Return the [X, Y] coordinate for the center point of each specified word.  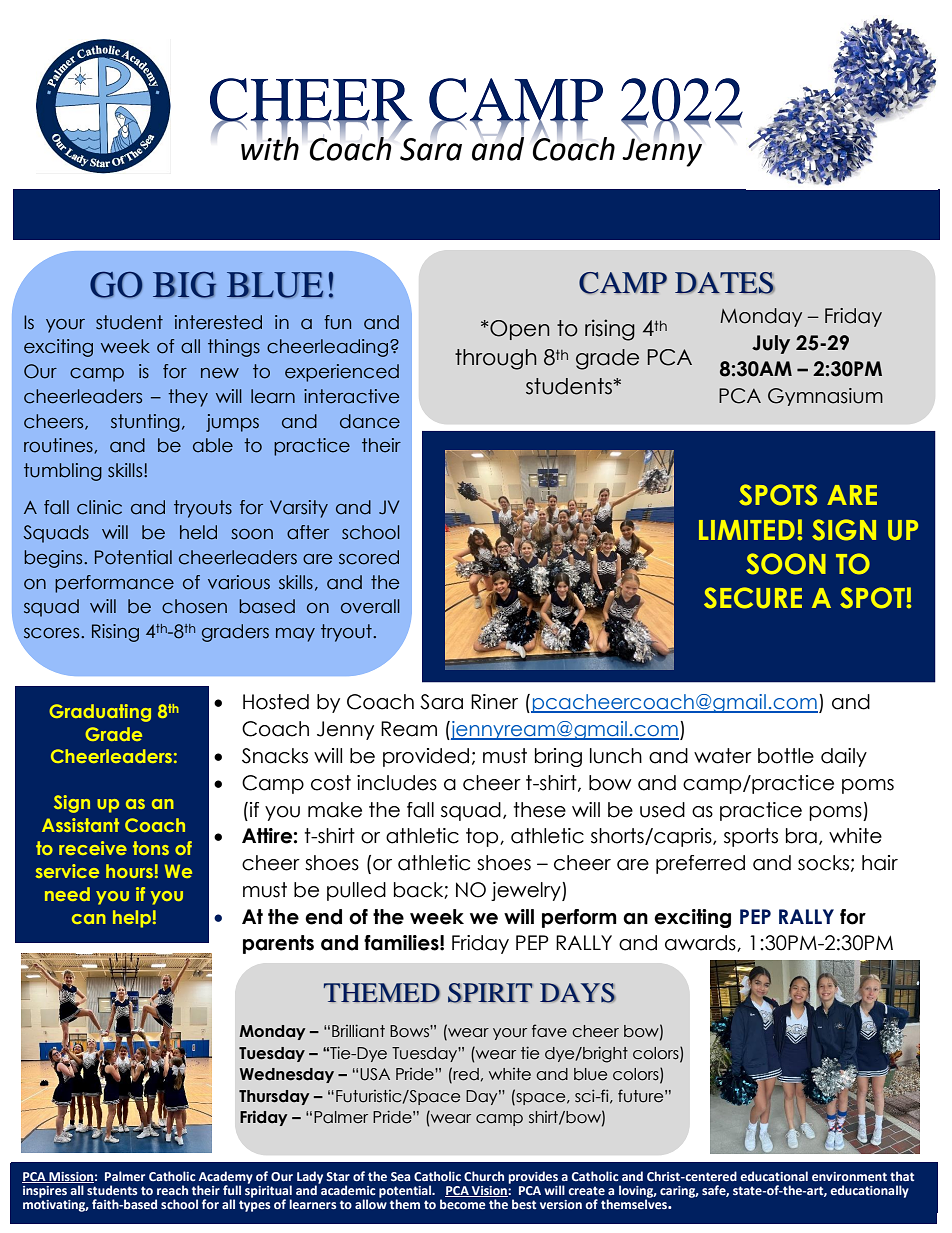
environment [849, 1176]
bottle [786, 756]
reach [172, 1190]
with [270, 147]
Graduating [100, 713]
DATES [725, 283]
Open [520, 330]
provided [426, 757]
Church [484, 1176]
